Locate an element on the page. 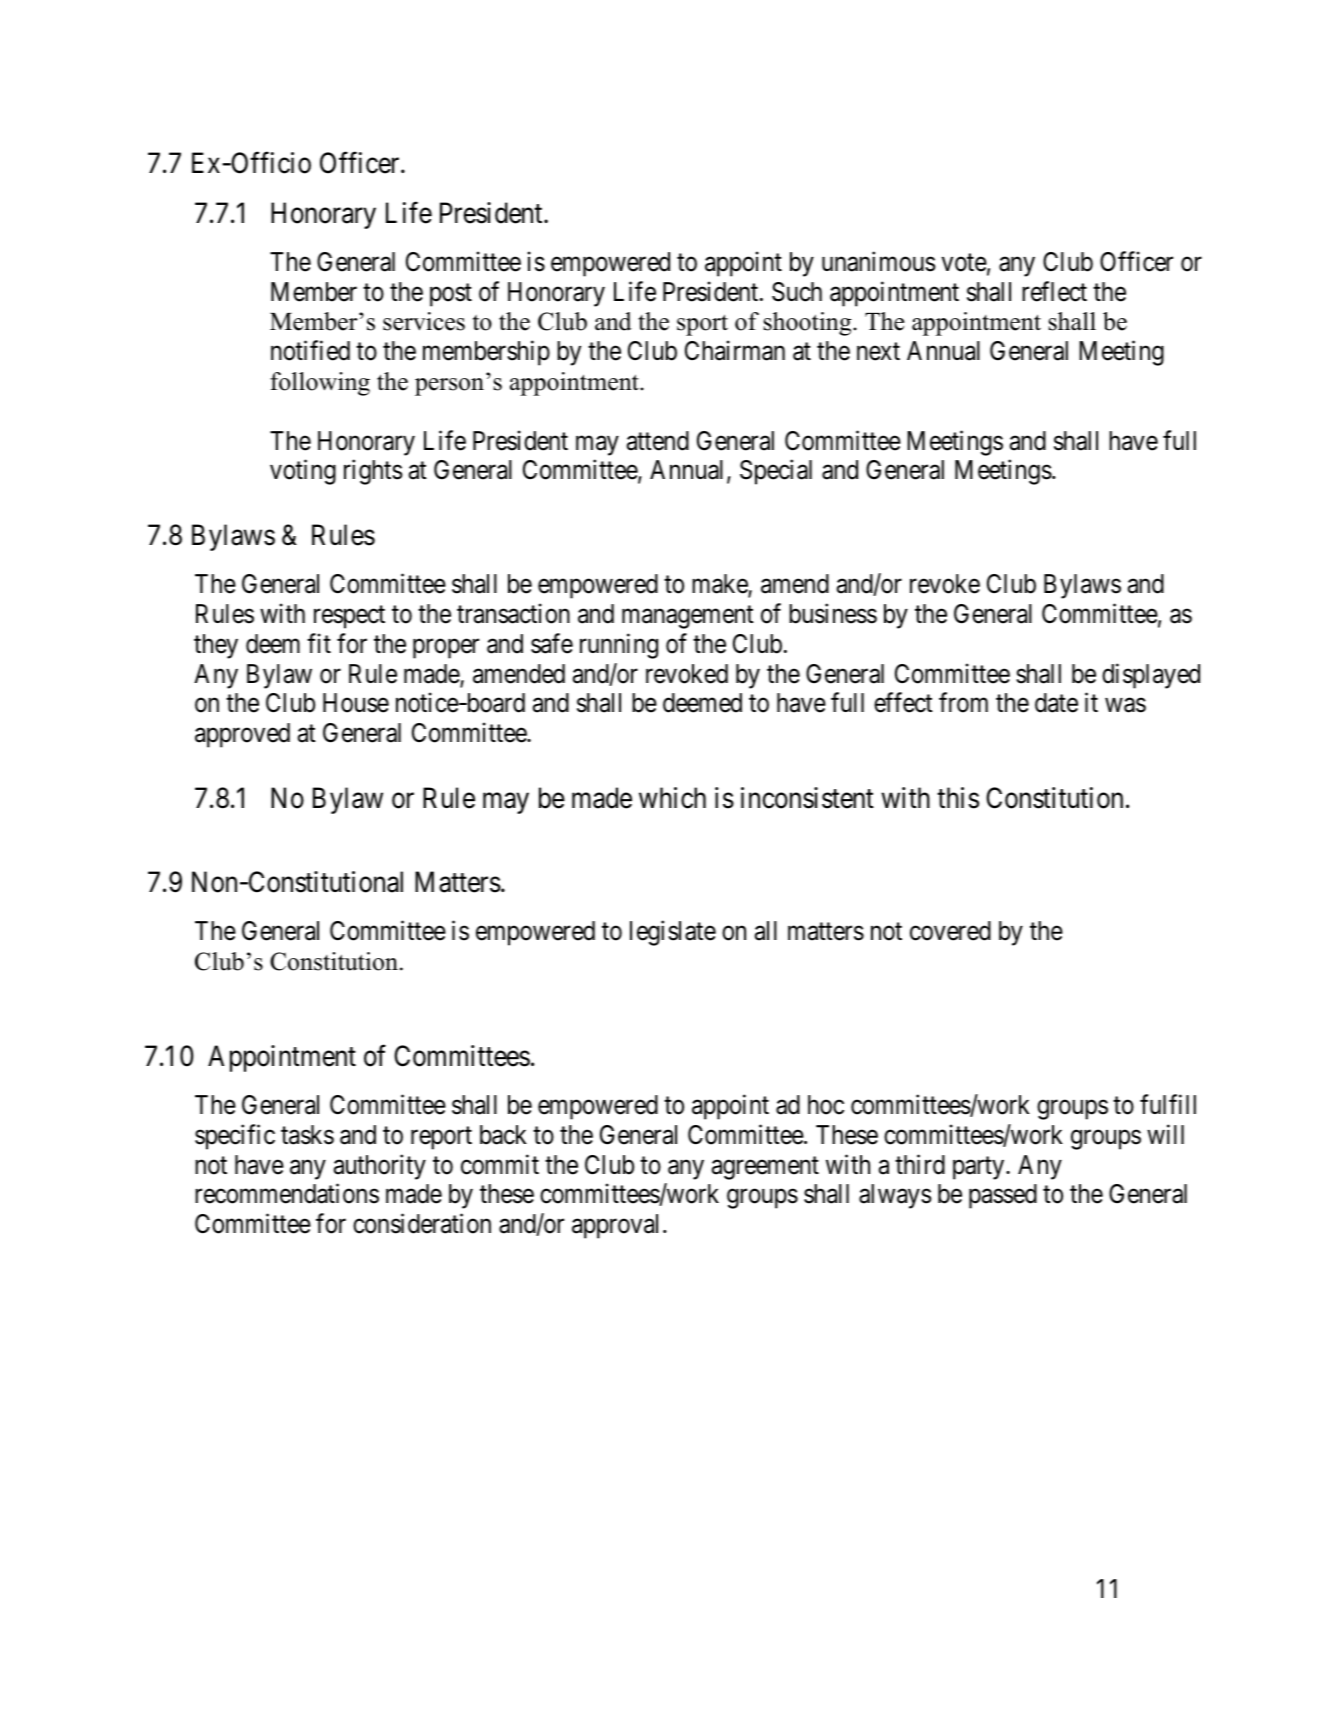 Image resolution: width=1322 pixels, height=1710 pixels. agreement is located at coordinates (765, 1168).
